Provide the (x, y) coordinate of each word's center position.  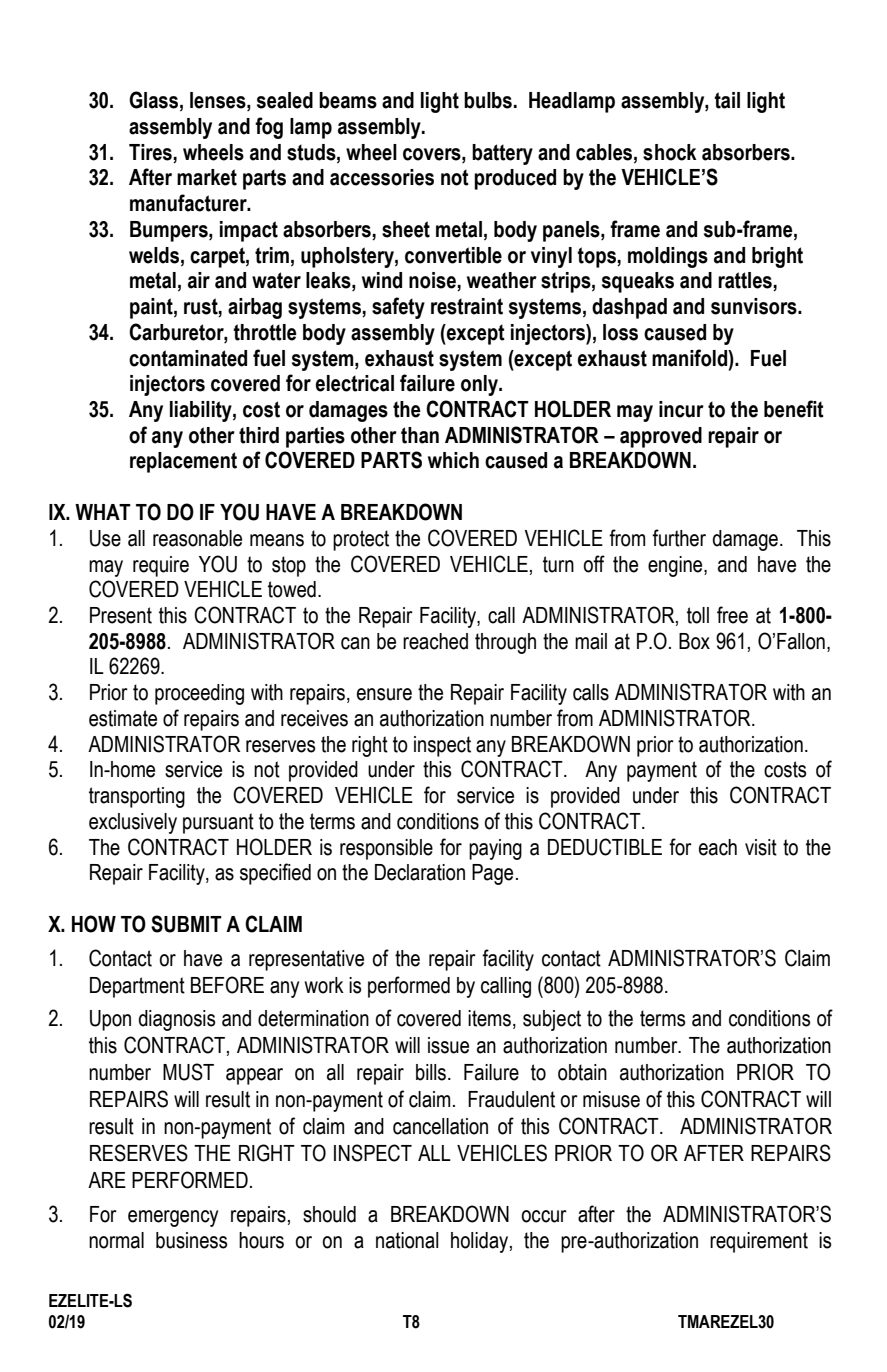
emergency (173, 1218)
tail (727, 100)
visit (761, 847)
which (453, 460)
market (207, 177)
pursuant (218, 823)
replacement (183, 462)
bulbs (488, 100)
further (679, 538)
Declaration (420, 872)
